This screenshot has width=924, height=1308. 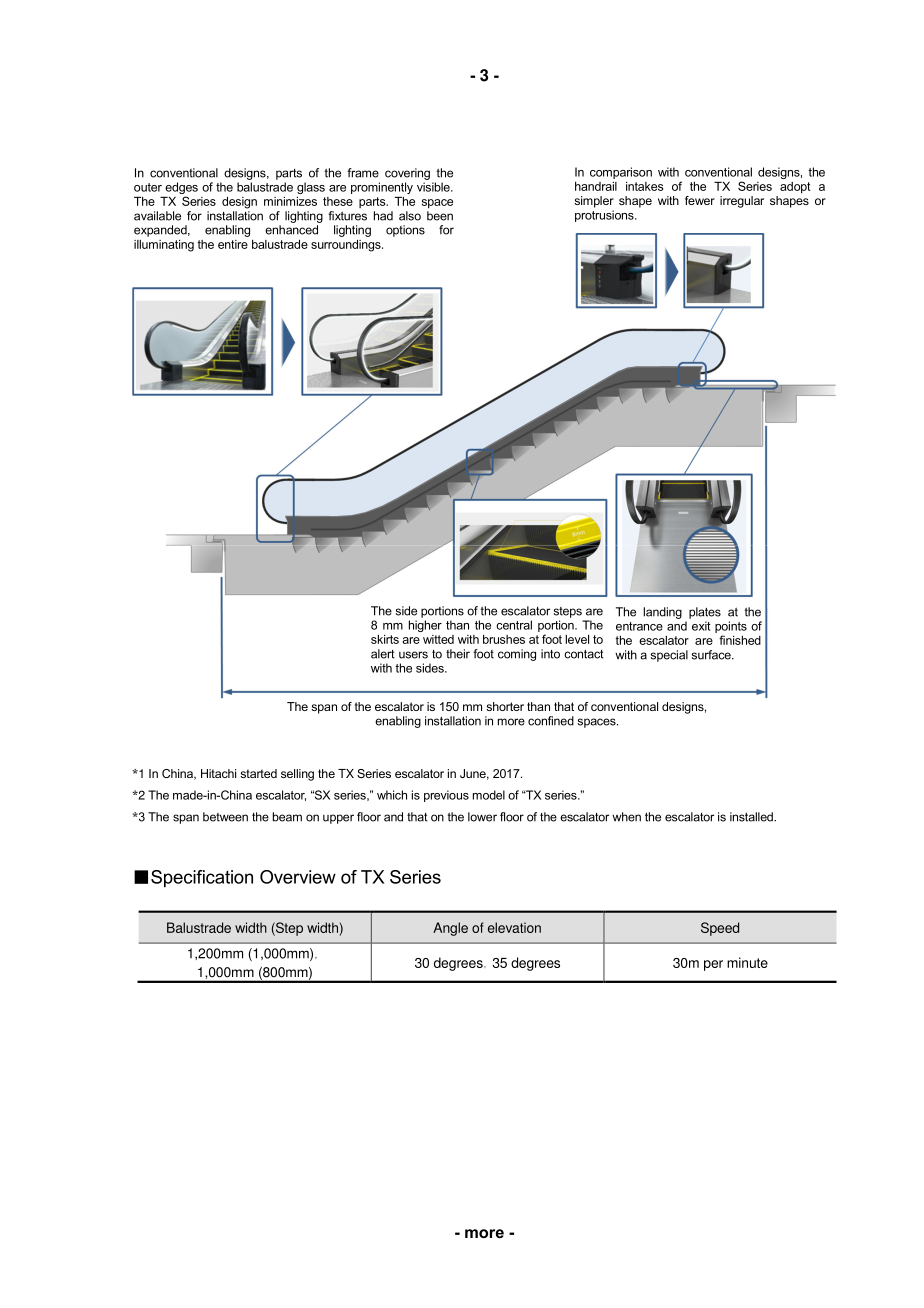 I want to click on protrusions, so click(x=605, y=216).
